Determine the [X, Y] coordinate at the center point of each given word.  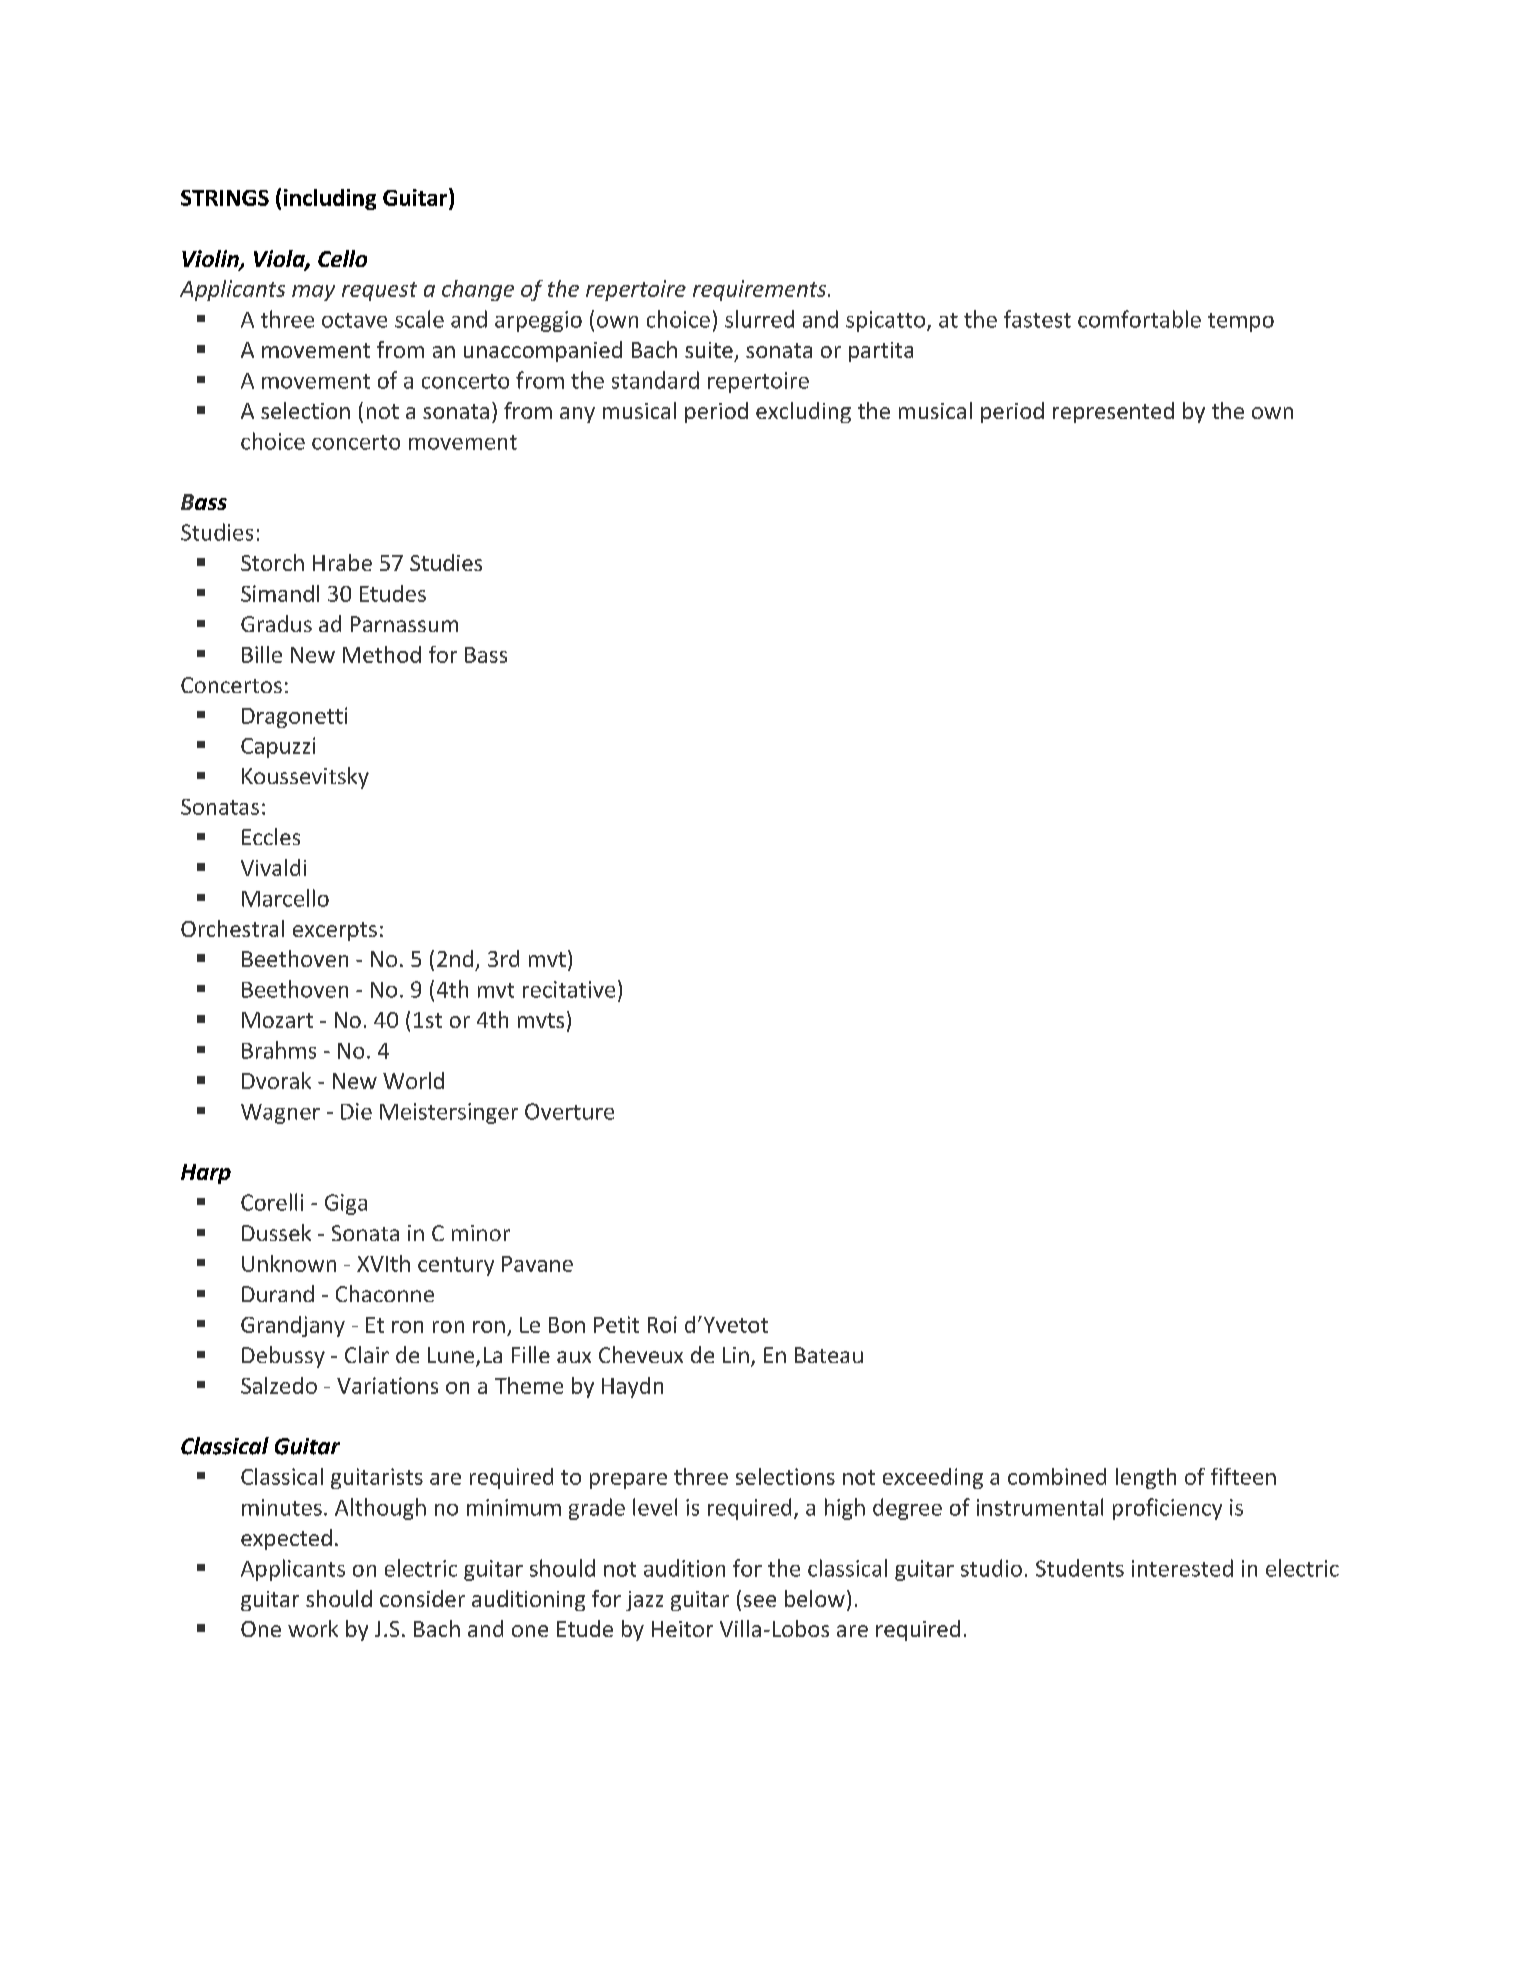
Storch [272, 562]
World [413, 1080]
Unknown [289, 1263]
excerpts [335, 931]
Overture [569, 1111]
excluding [803, 412]
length [1146, 1478]
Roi [662, 1324]
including [330, 199]
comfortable [1139, 319]
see [760, 1601]
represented [1113, 412]
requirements [761, 290]
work [313, 1628]
